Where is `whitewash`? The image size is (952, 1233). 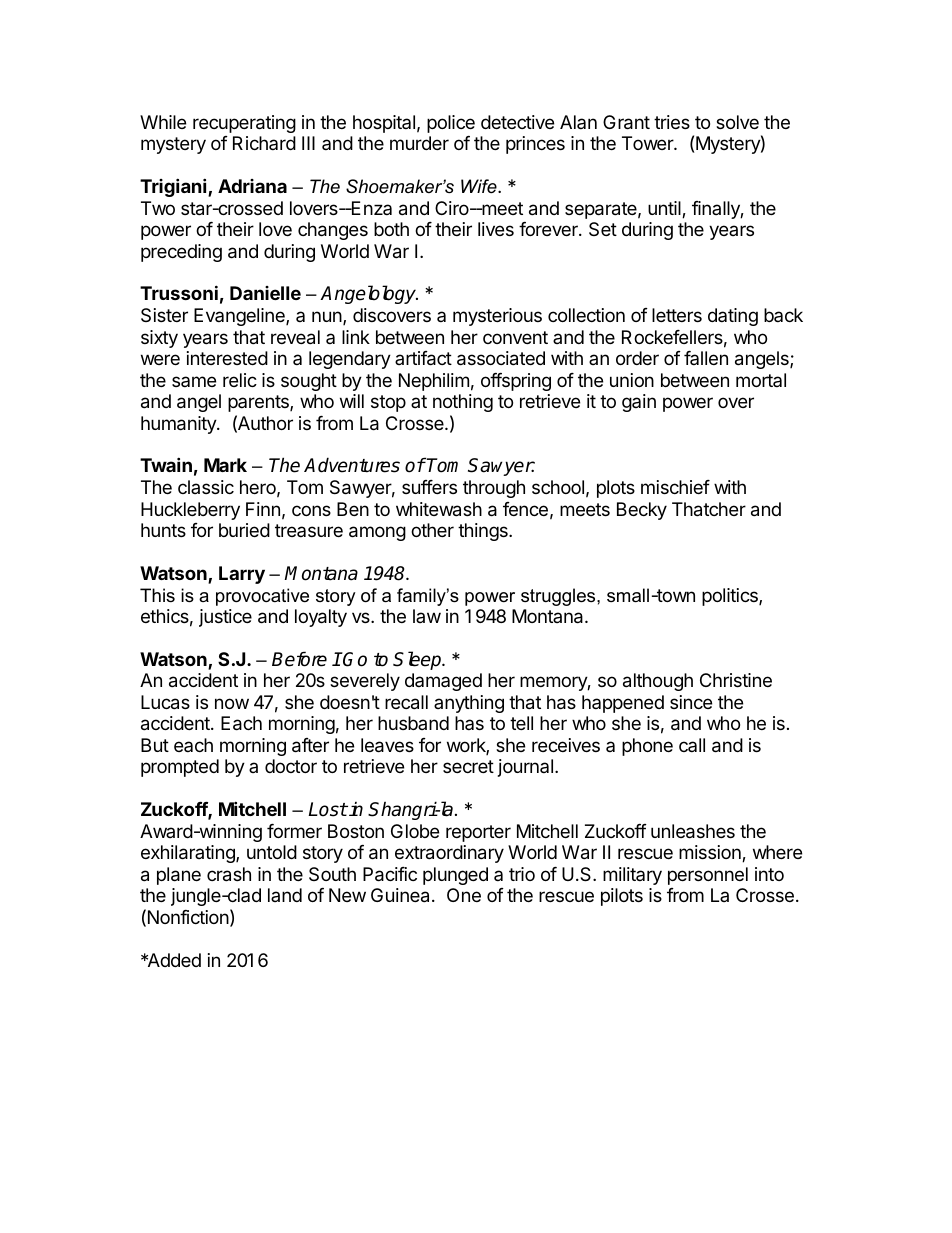
whitewash is located at coordinates (439, 509).
